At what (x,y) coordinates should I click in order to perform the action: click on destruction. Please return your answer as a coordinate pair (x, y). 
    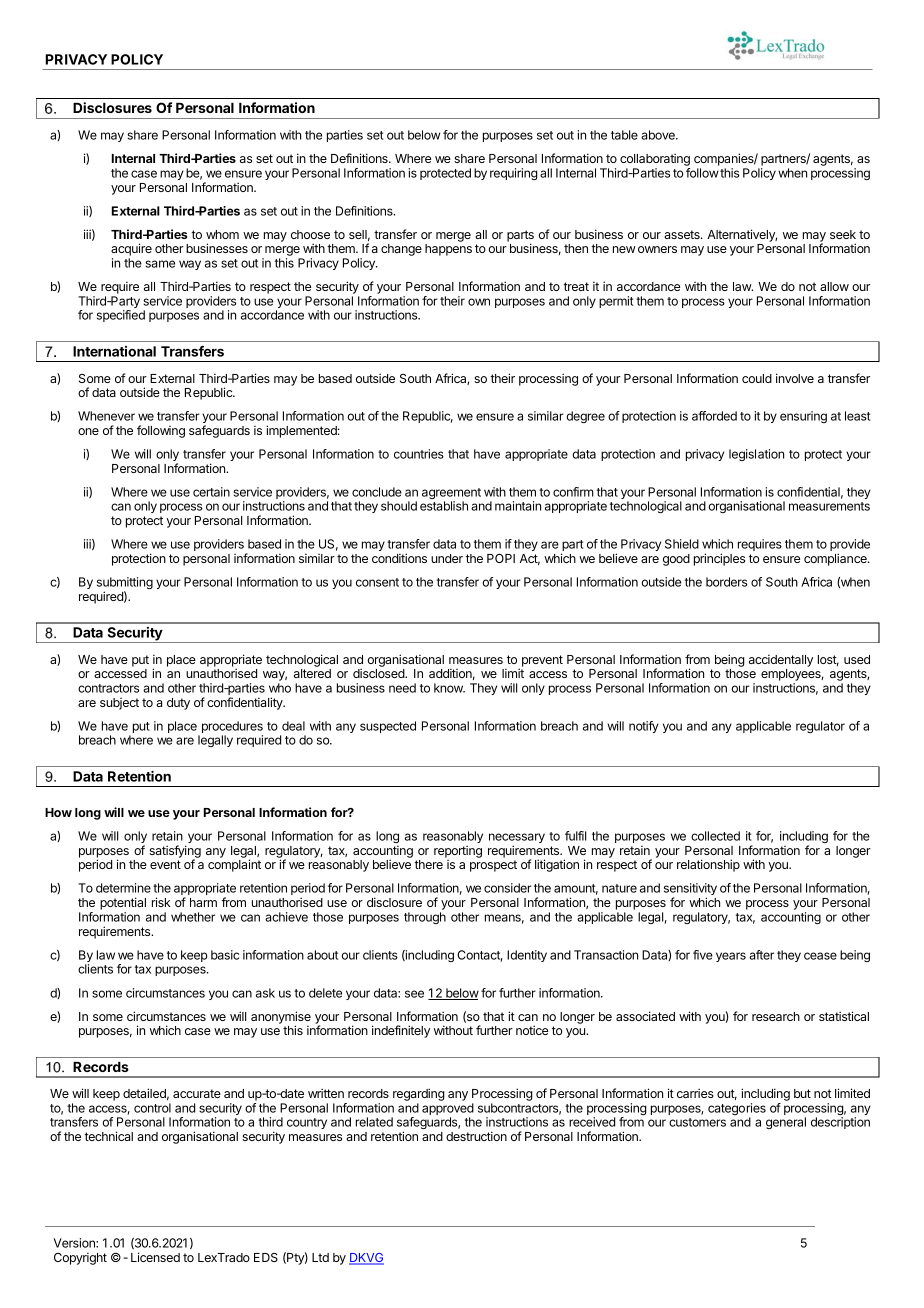
    Looking at the image, I should click on (476, 1136).
